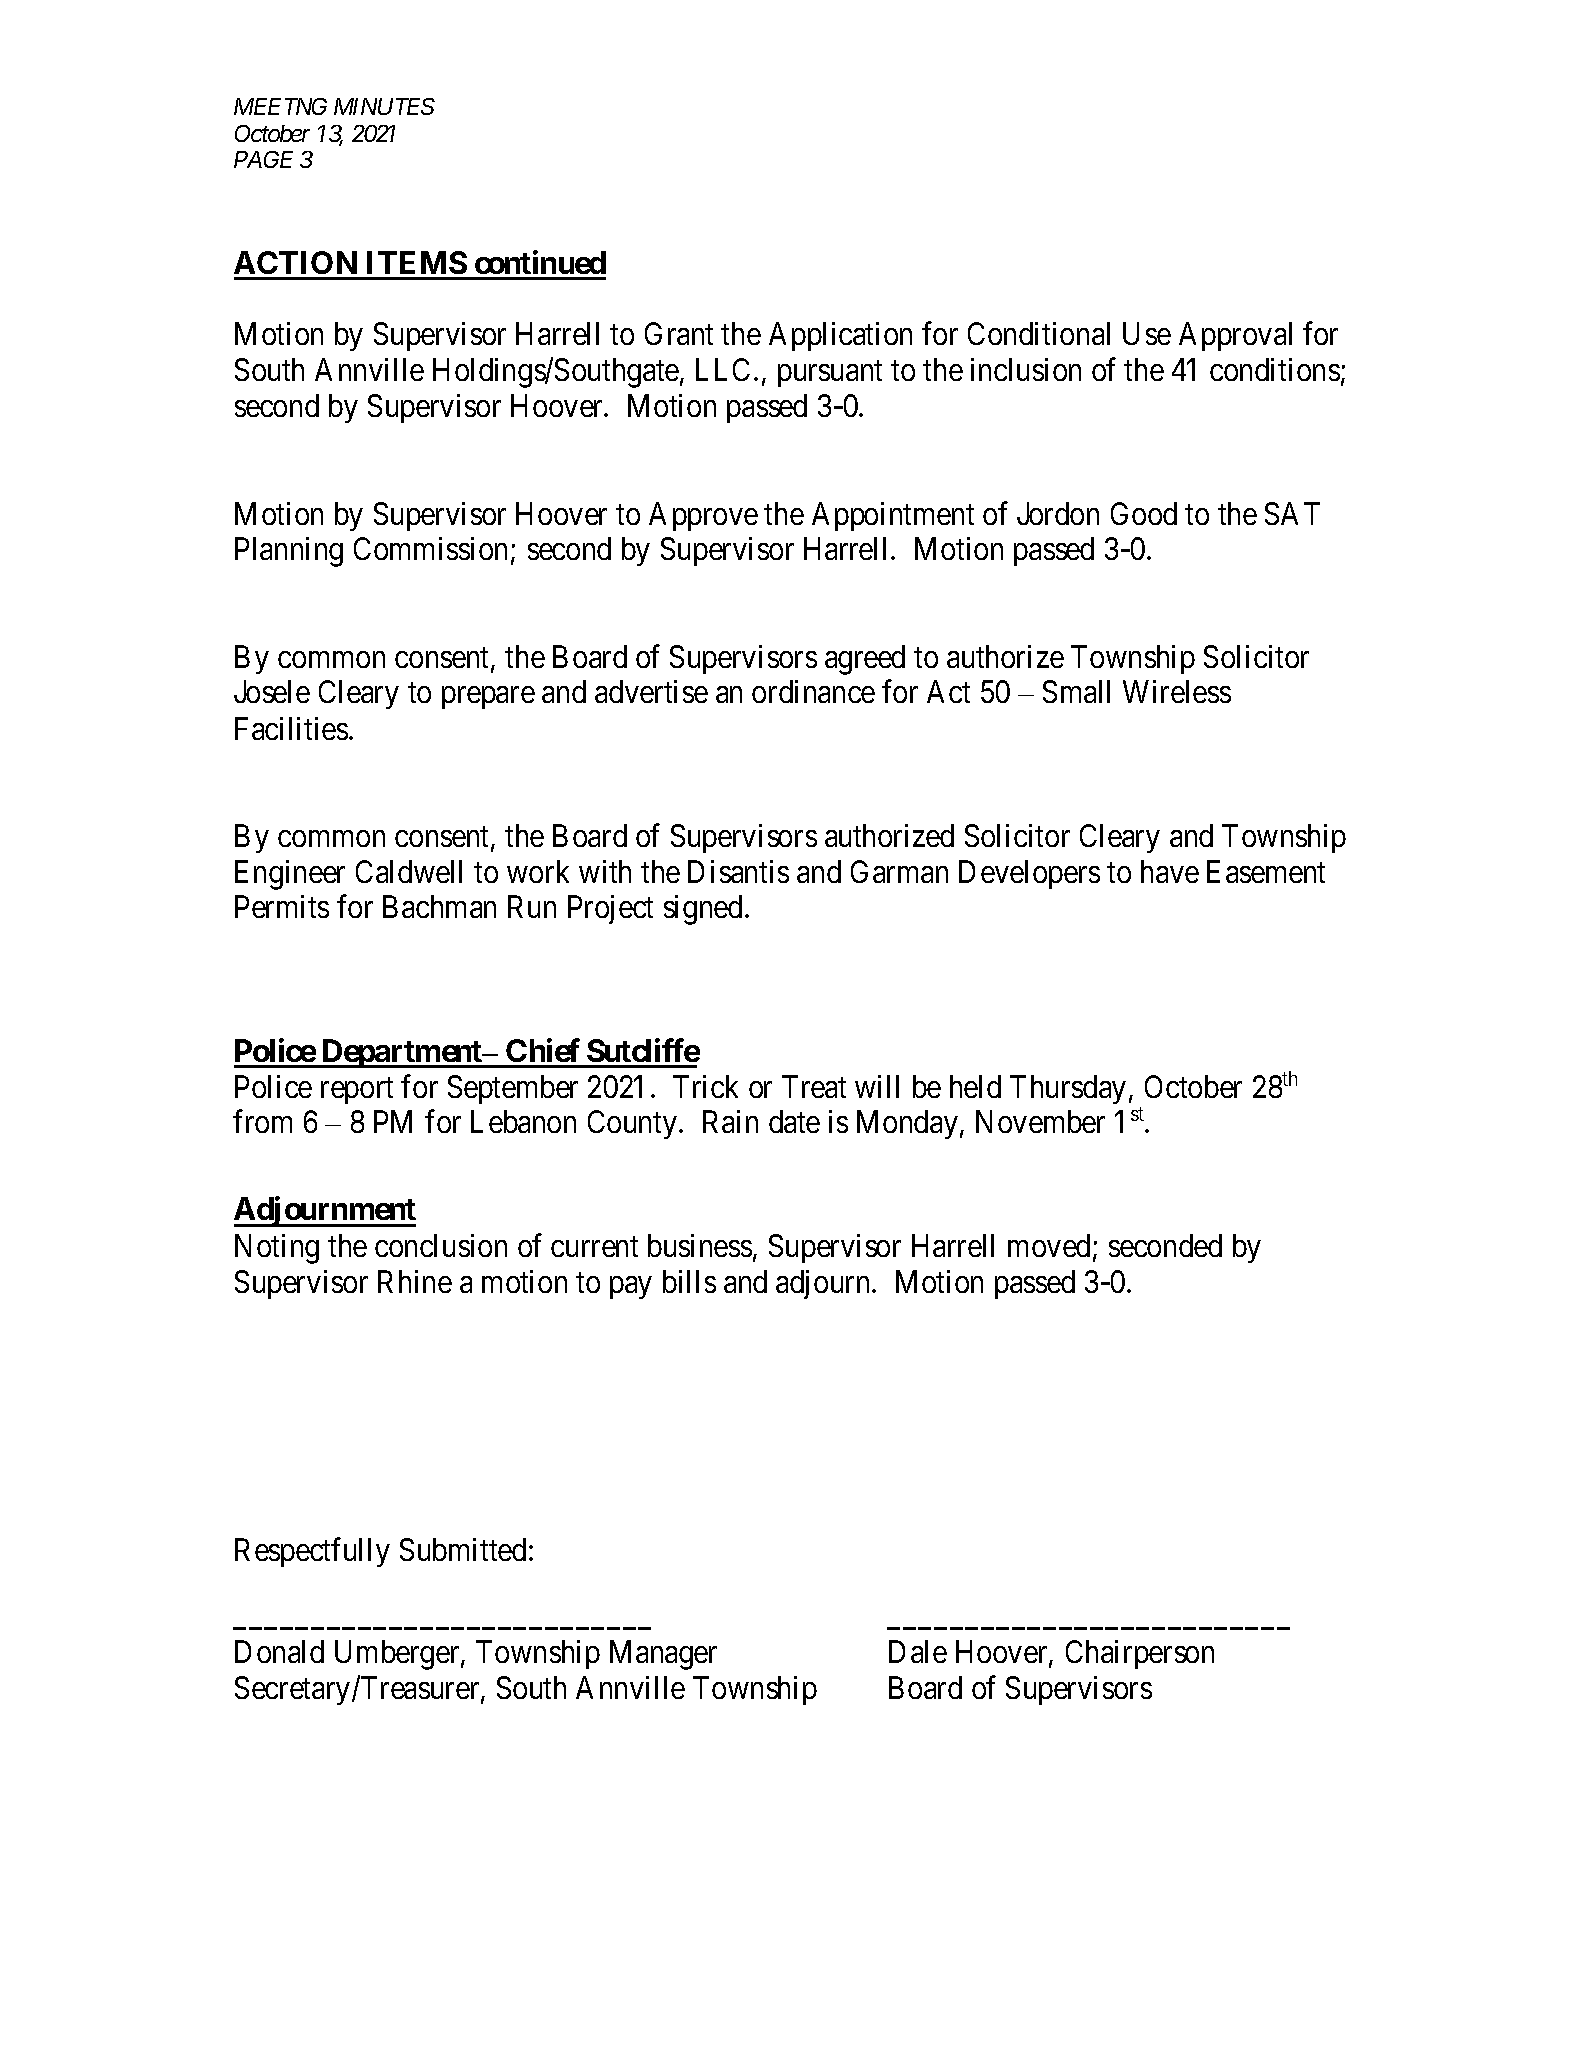  What do you see at coordinates (357, 1091) in the document?
I see `report` at bounding box center [357, 1091].
